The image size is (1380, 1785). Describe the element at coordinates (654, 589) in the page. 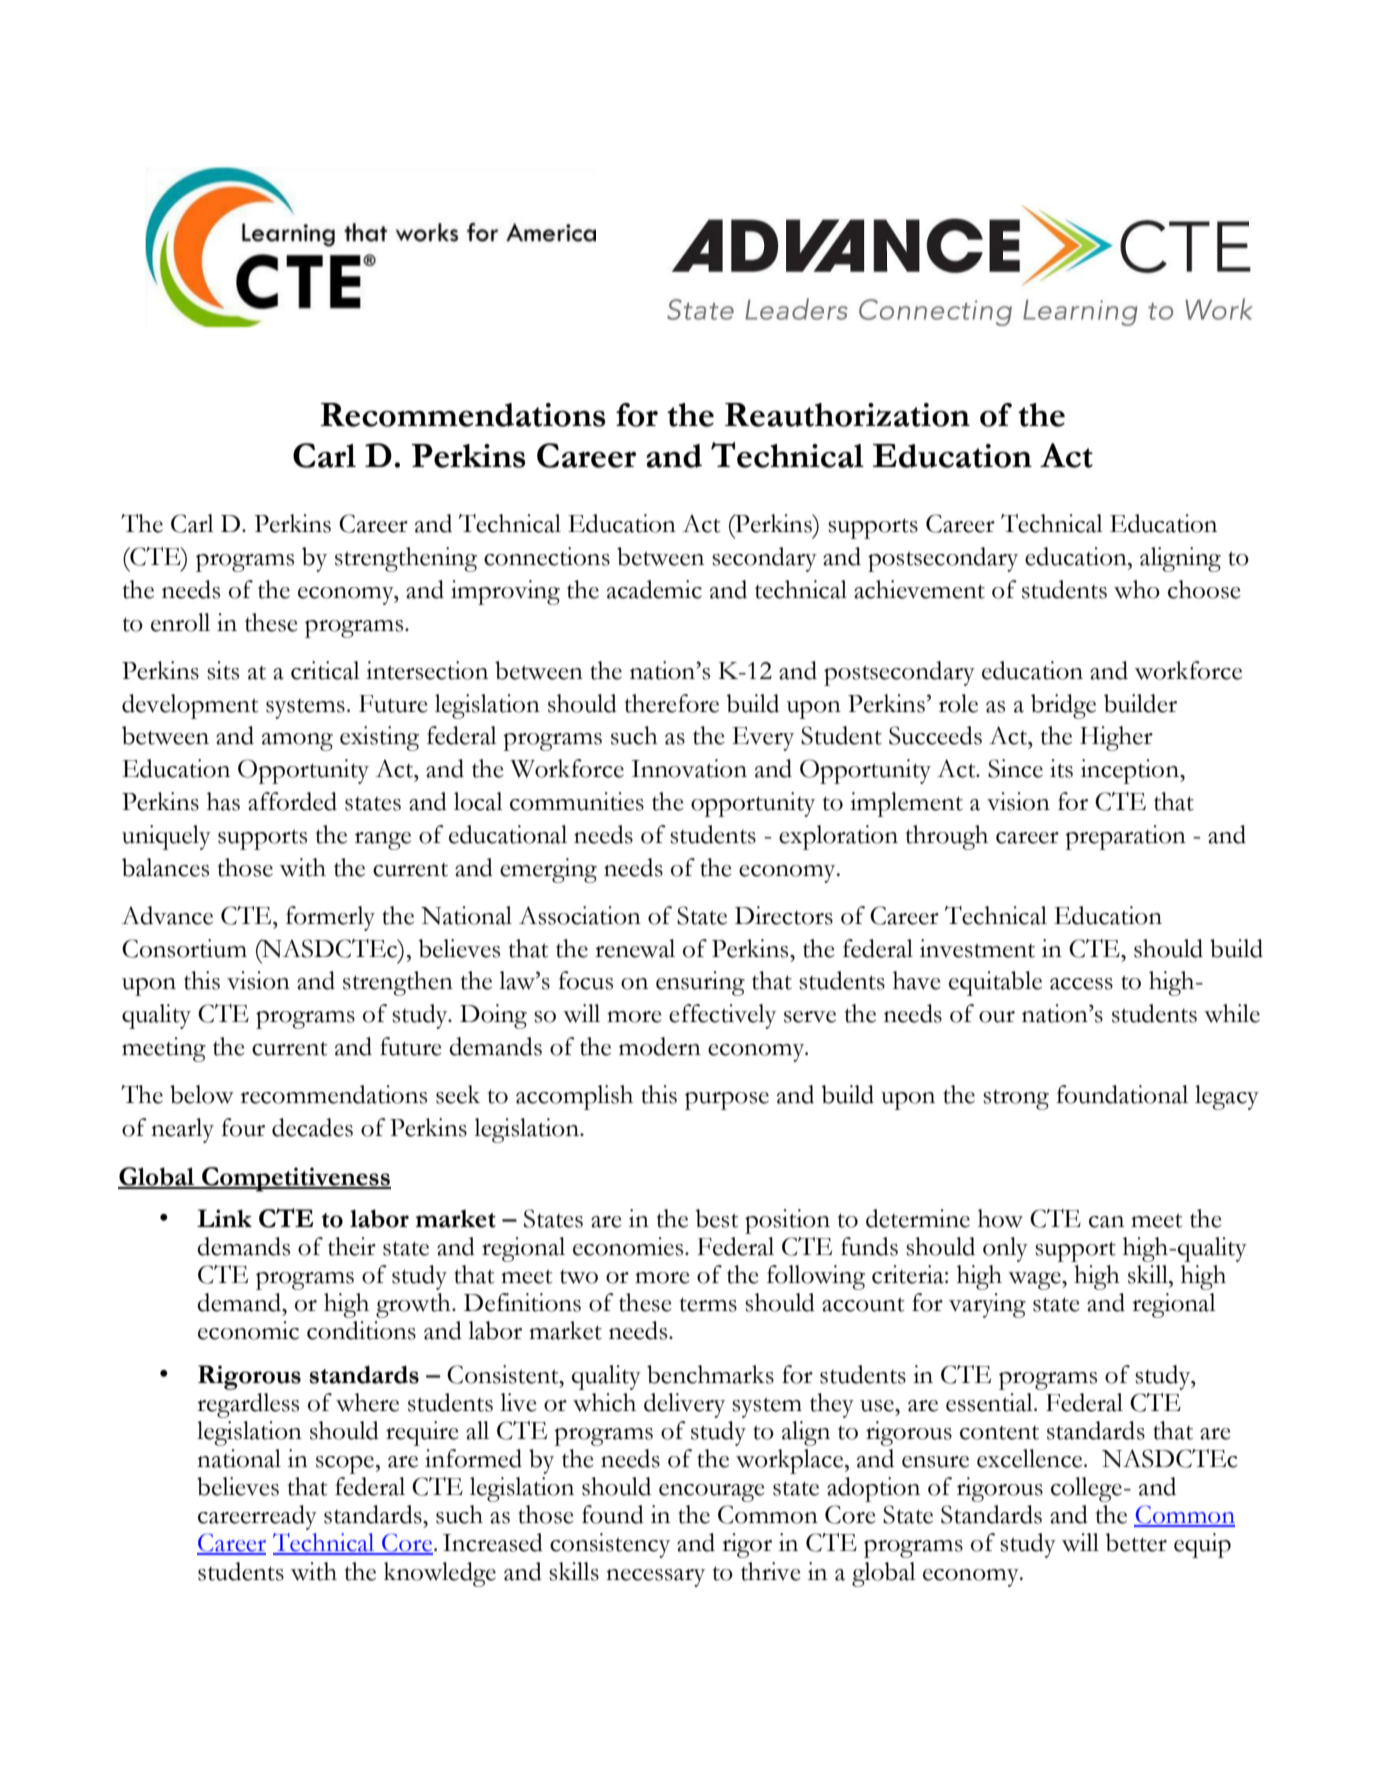

I see `academic` at that location.
